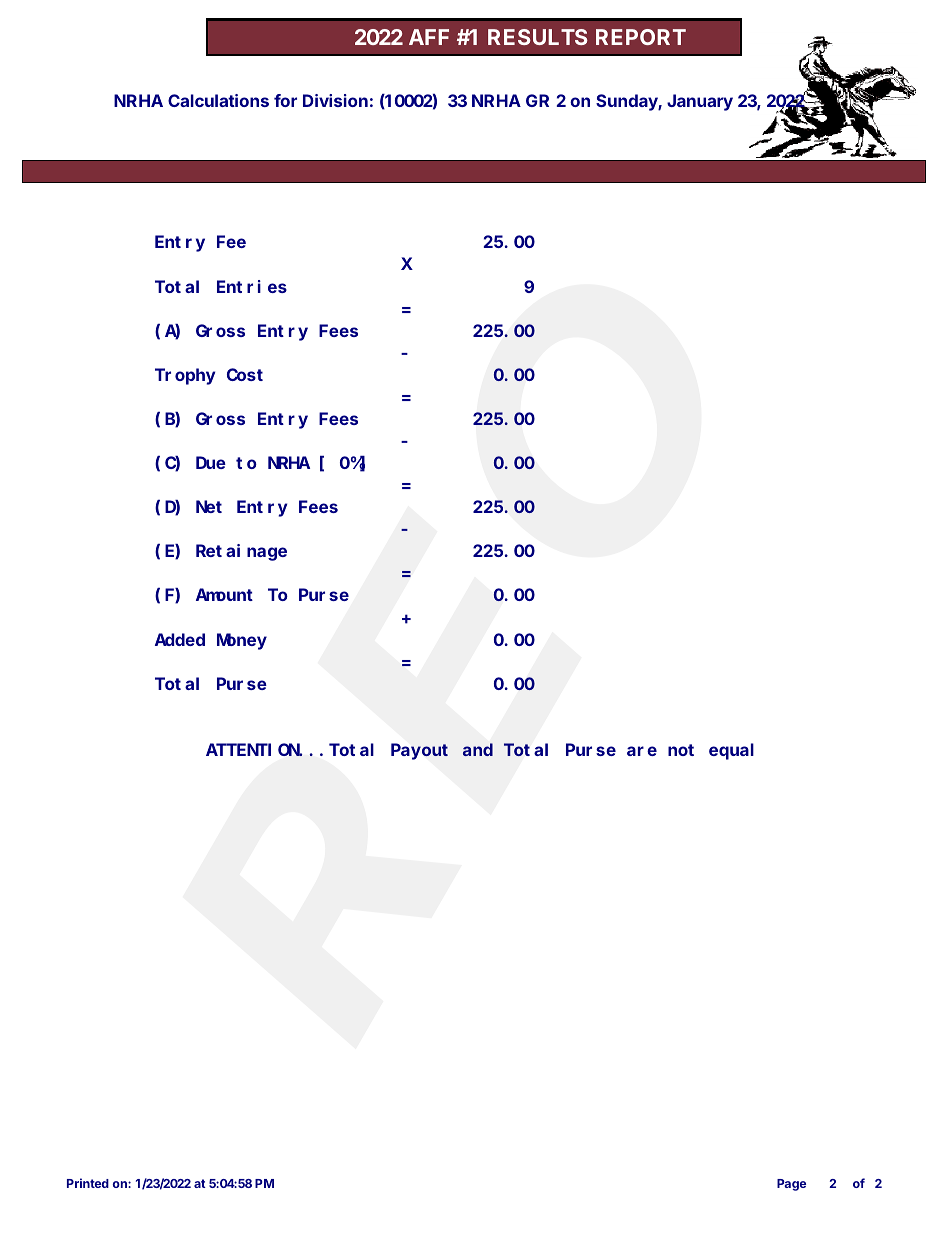 The width and height of the page is (952, 1233). What do you see at coordinates (419, 752) in the page?
I see `Payout` at bounding box center [419, 752].
